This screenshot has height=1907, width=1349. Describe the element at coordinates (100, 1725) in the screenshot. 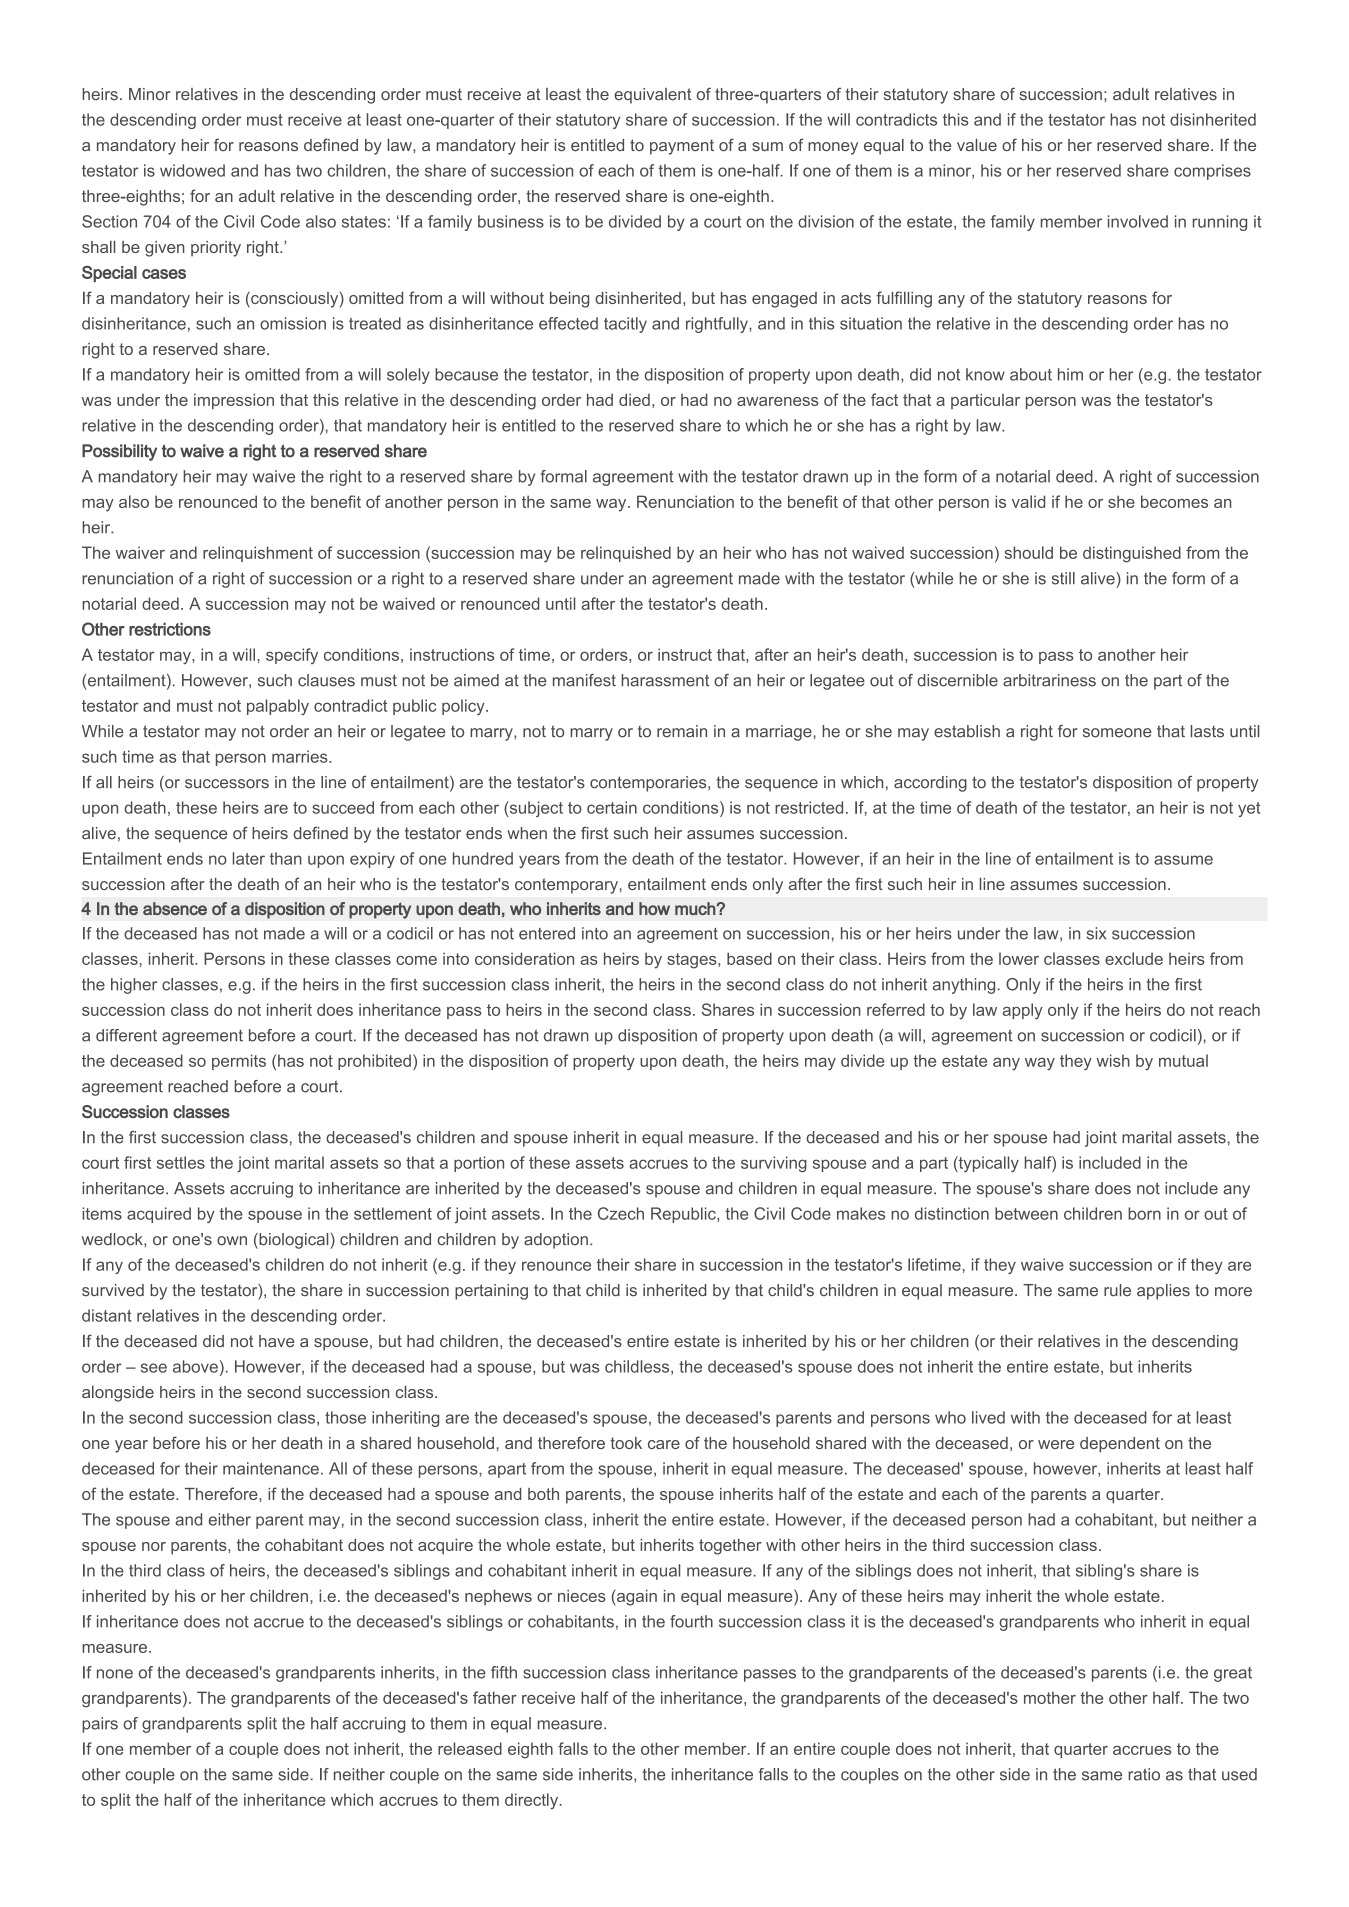

I see `pairs` at that location.
